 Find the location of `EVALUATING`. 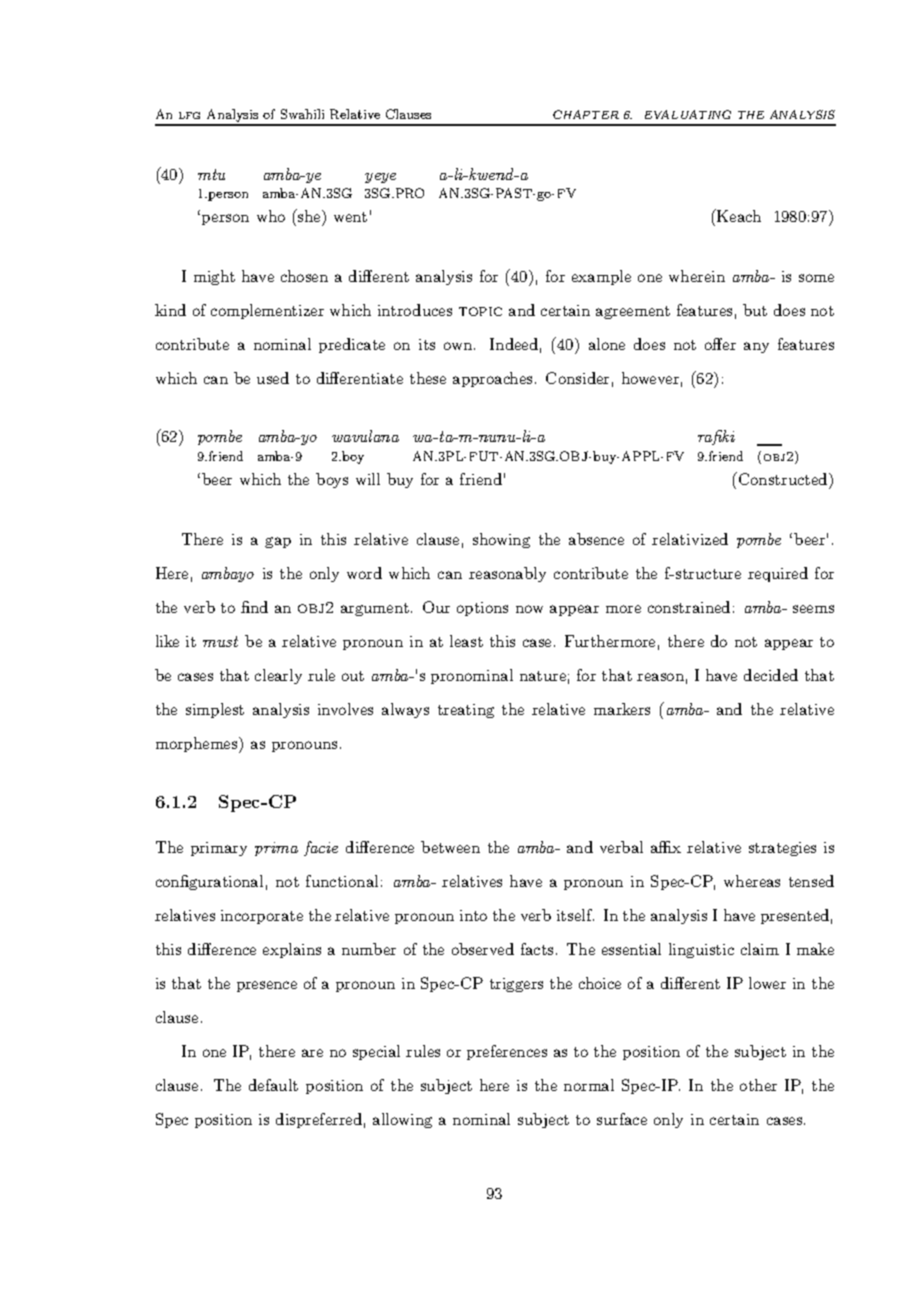

EVALUATING is located at coordinates (688, 114).
